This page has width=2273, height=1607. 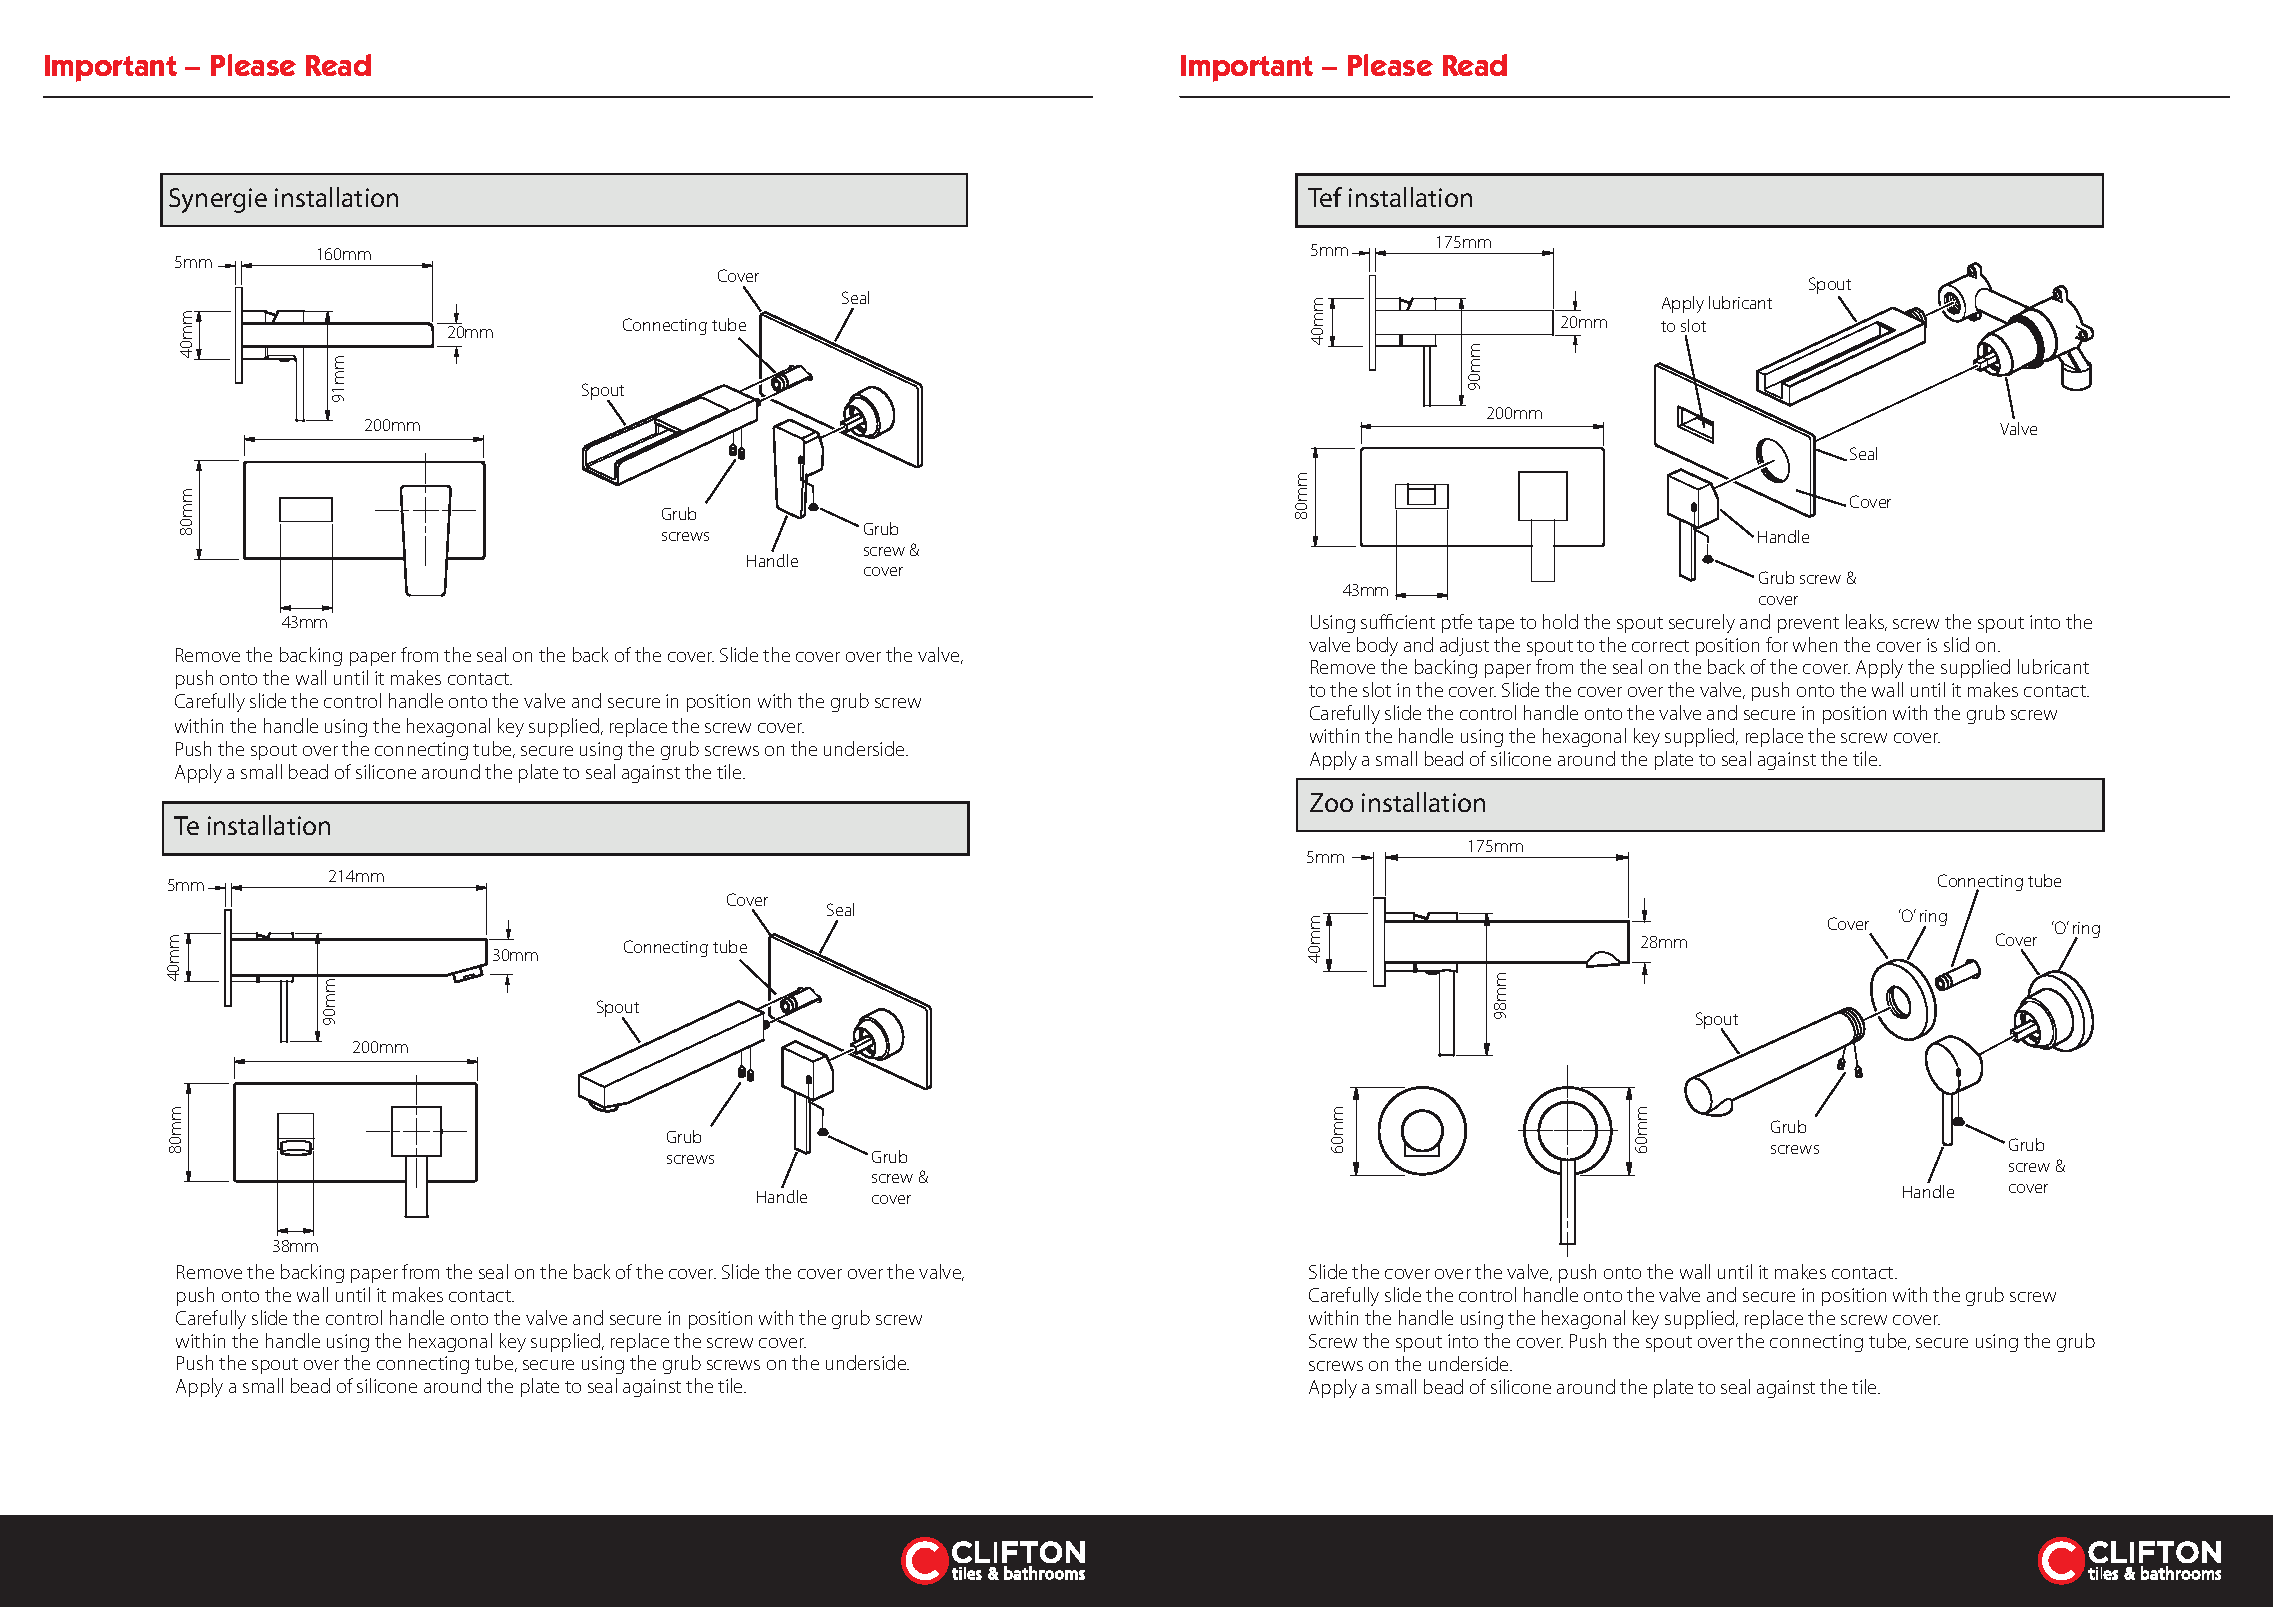 I want to click on body, so click(x=1377, y=646).
